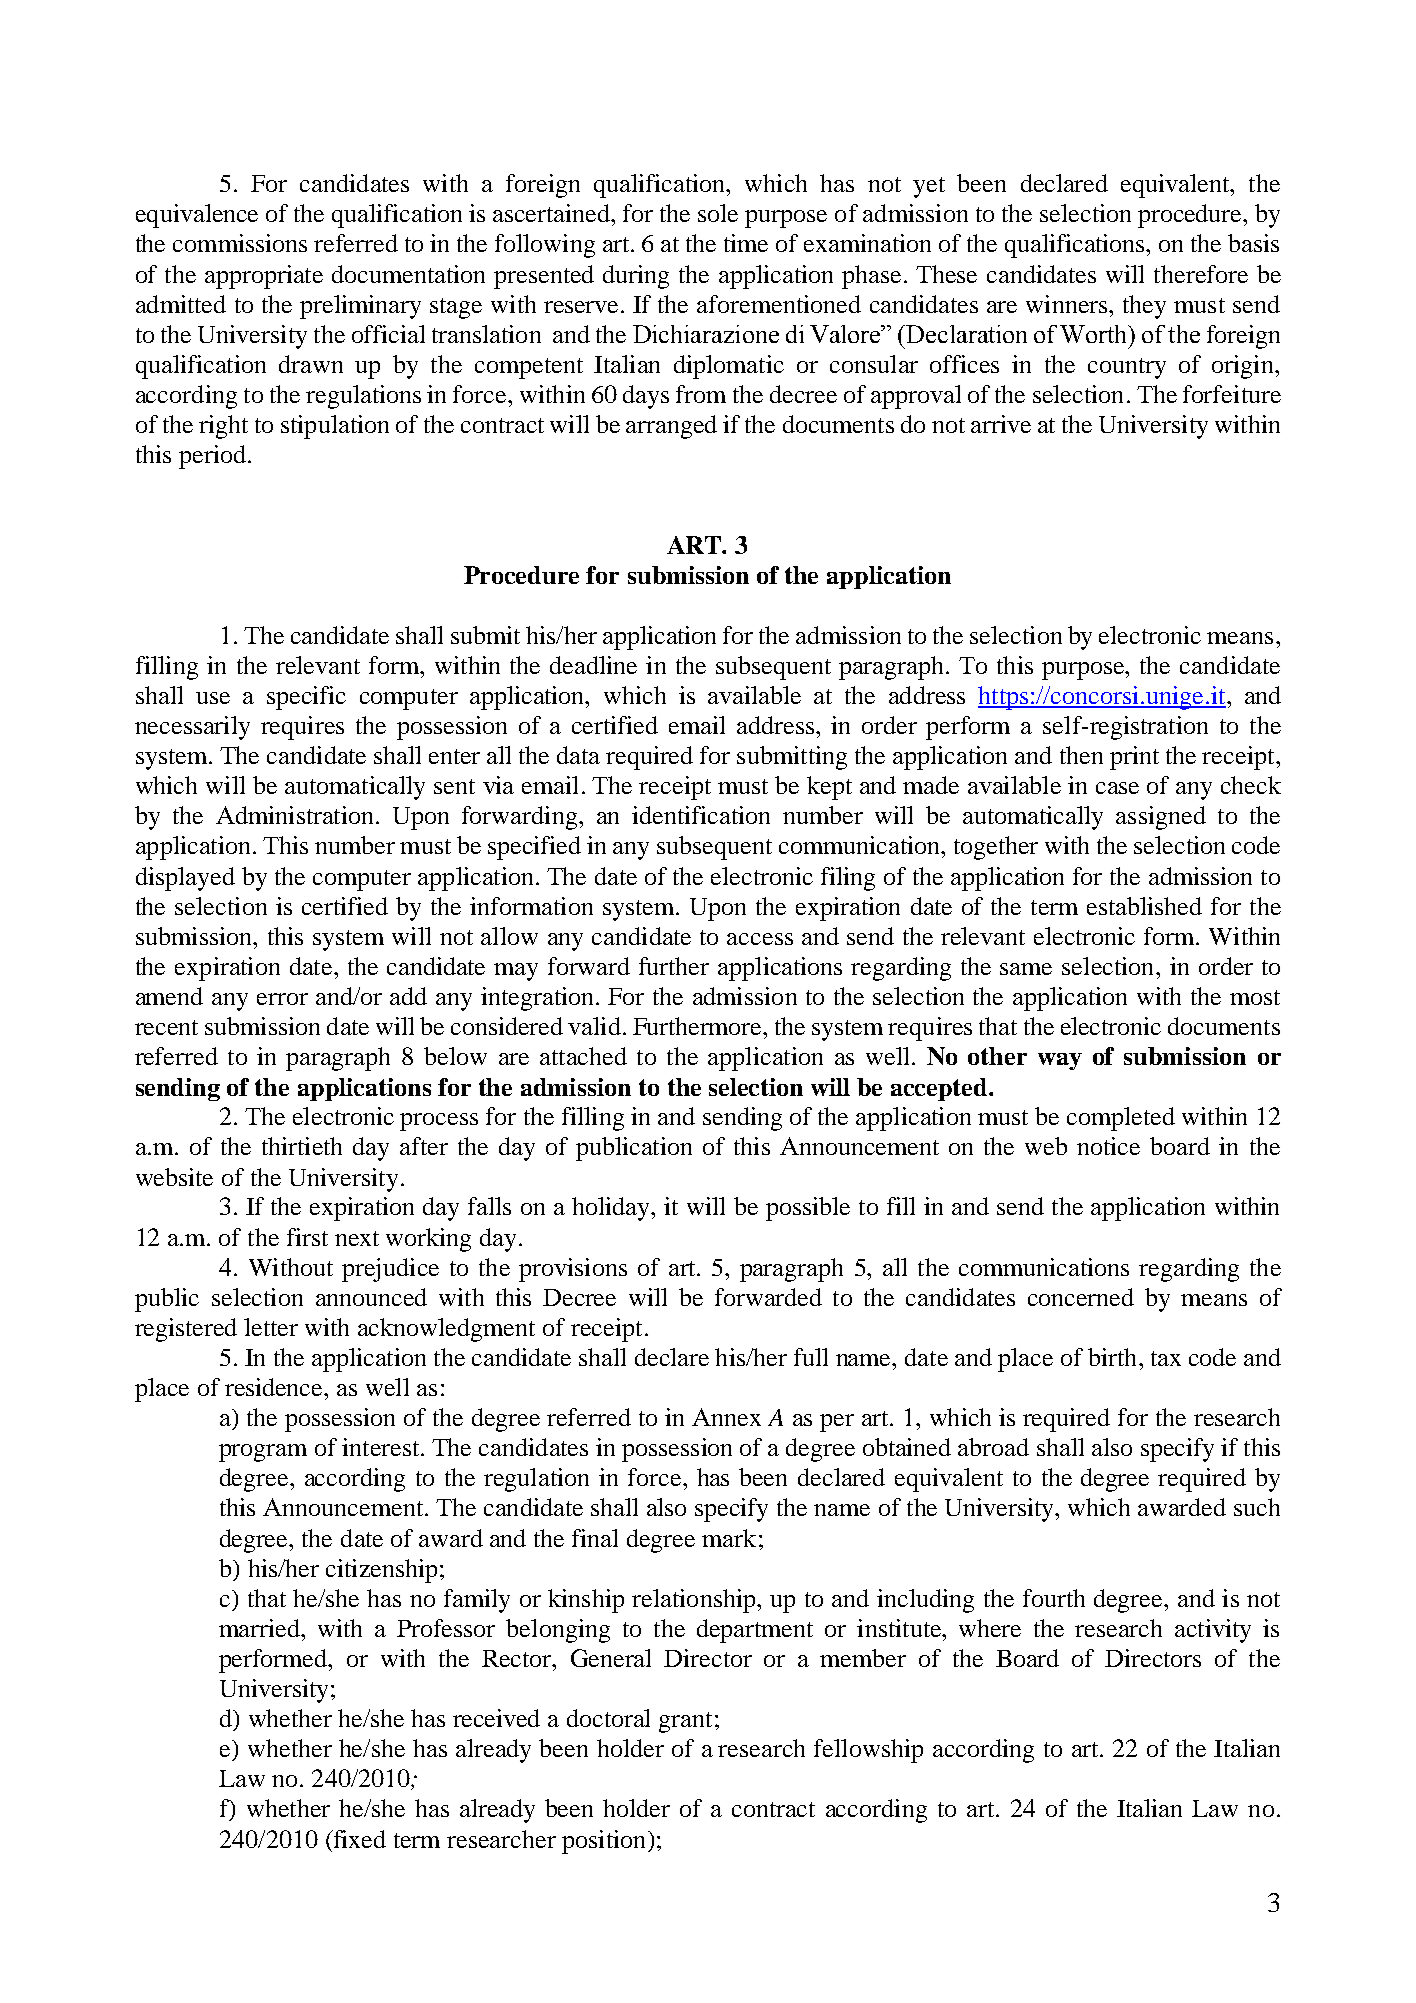 The height and width of the screenshot is (2003, 1416). I want to click on commissions, so click(240, 243).
